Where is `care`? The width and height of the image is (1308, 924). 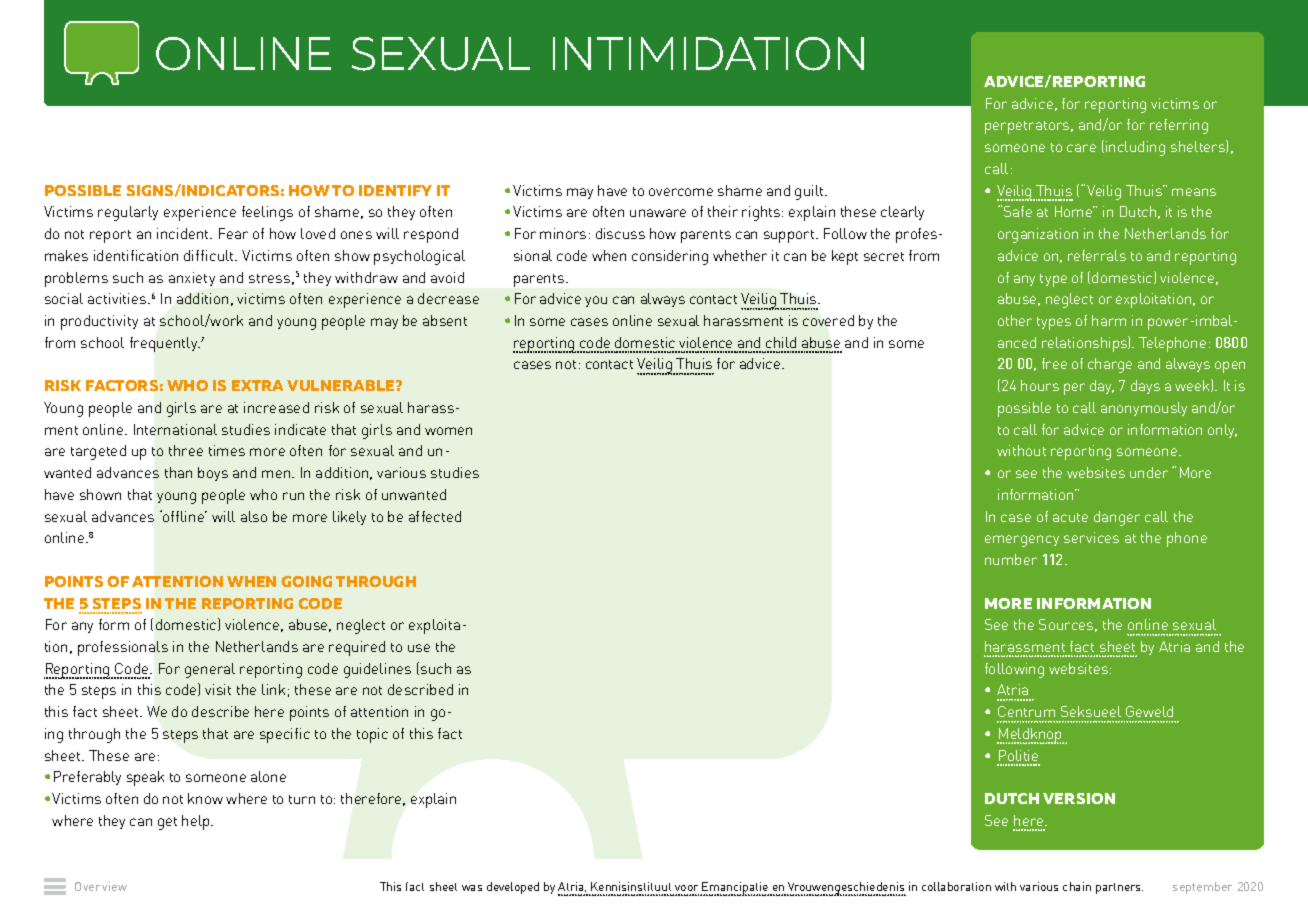
care is located at coordinates (1081, 148).
